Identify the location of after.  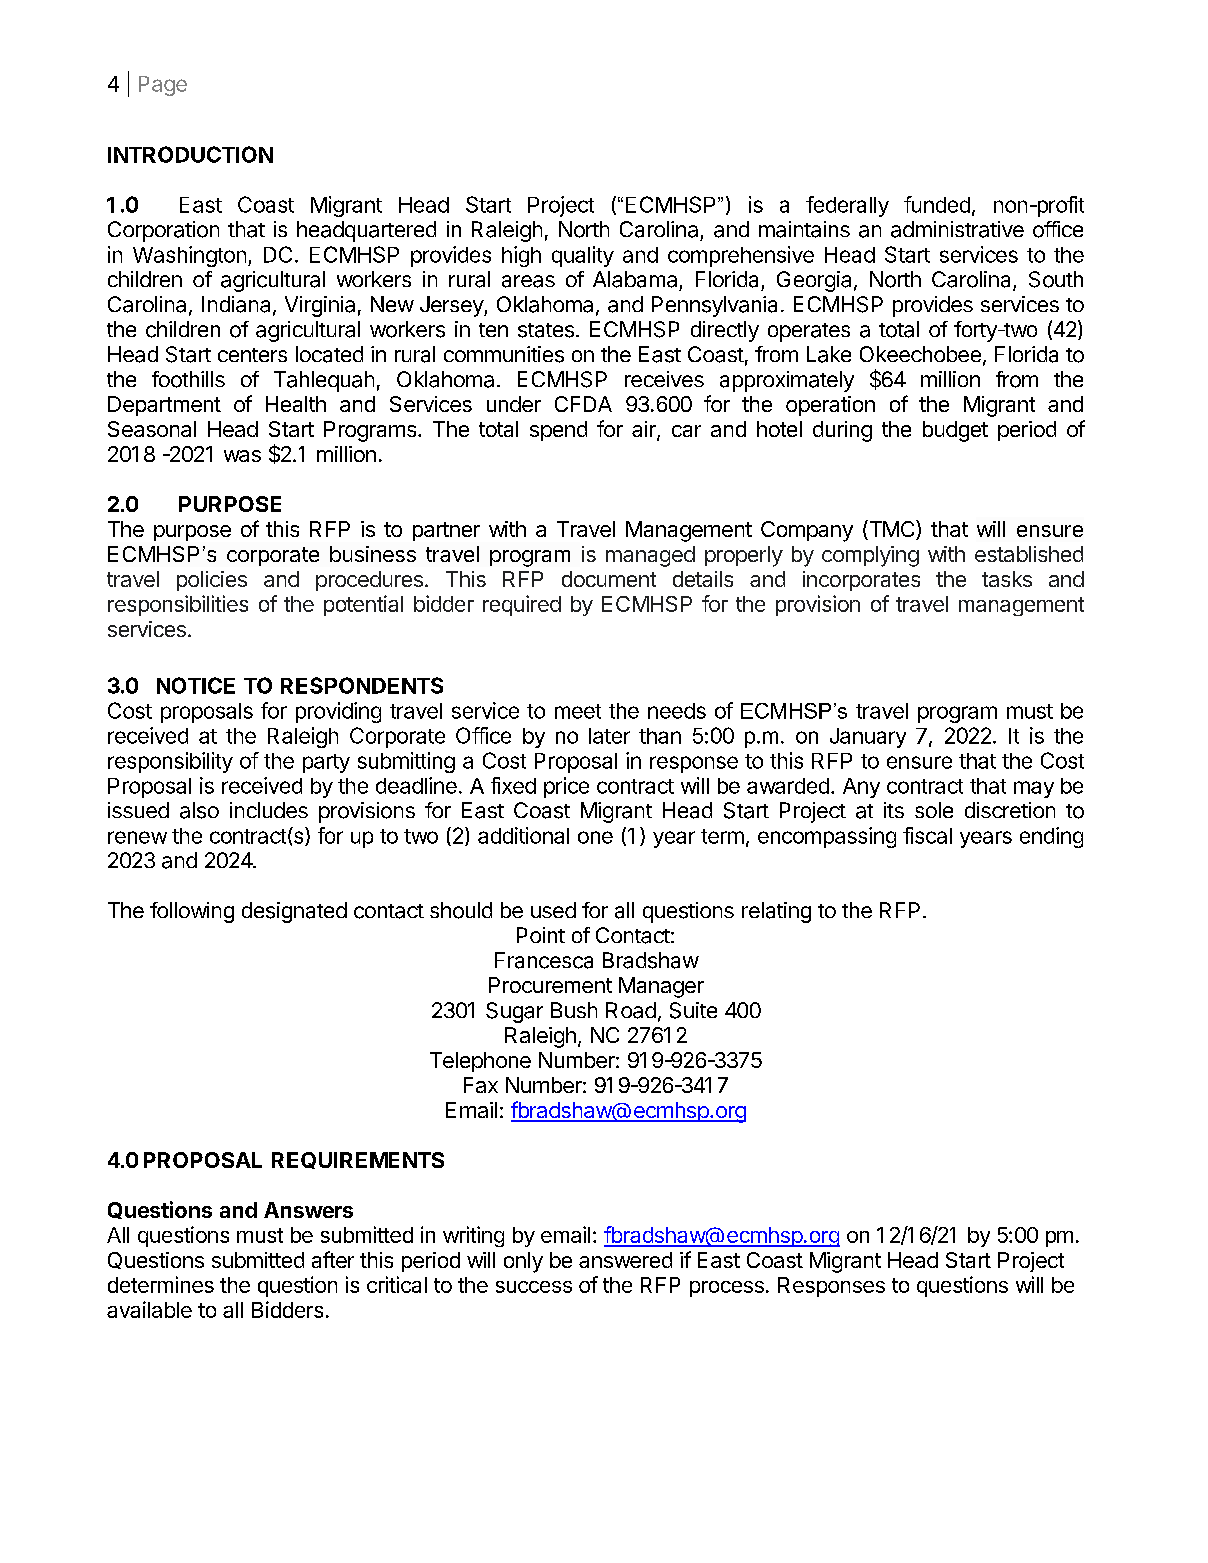
(333, 1259).
